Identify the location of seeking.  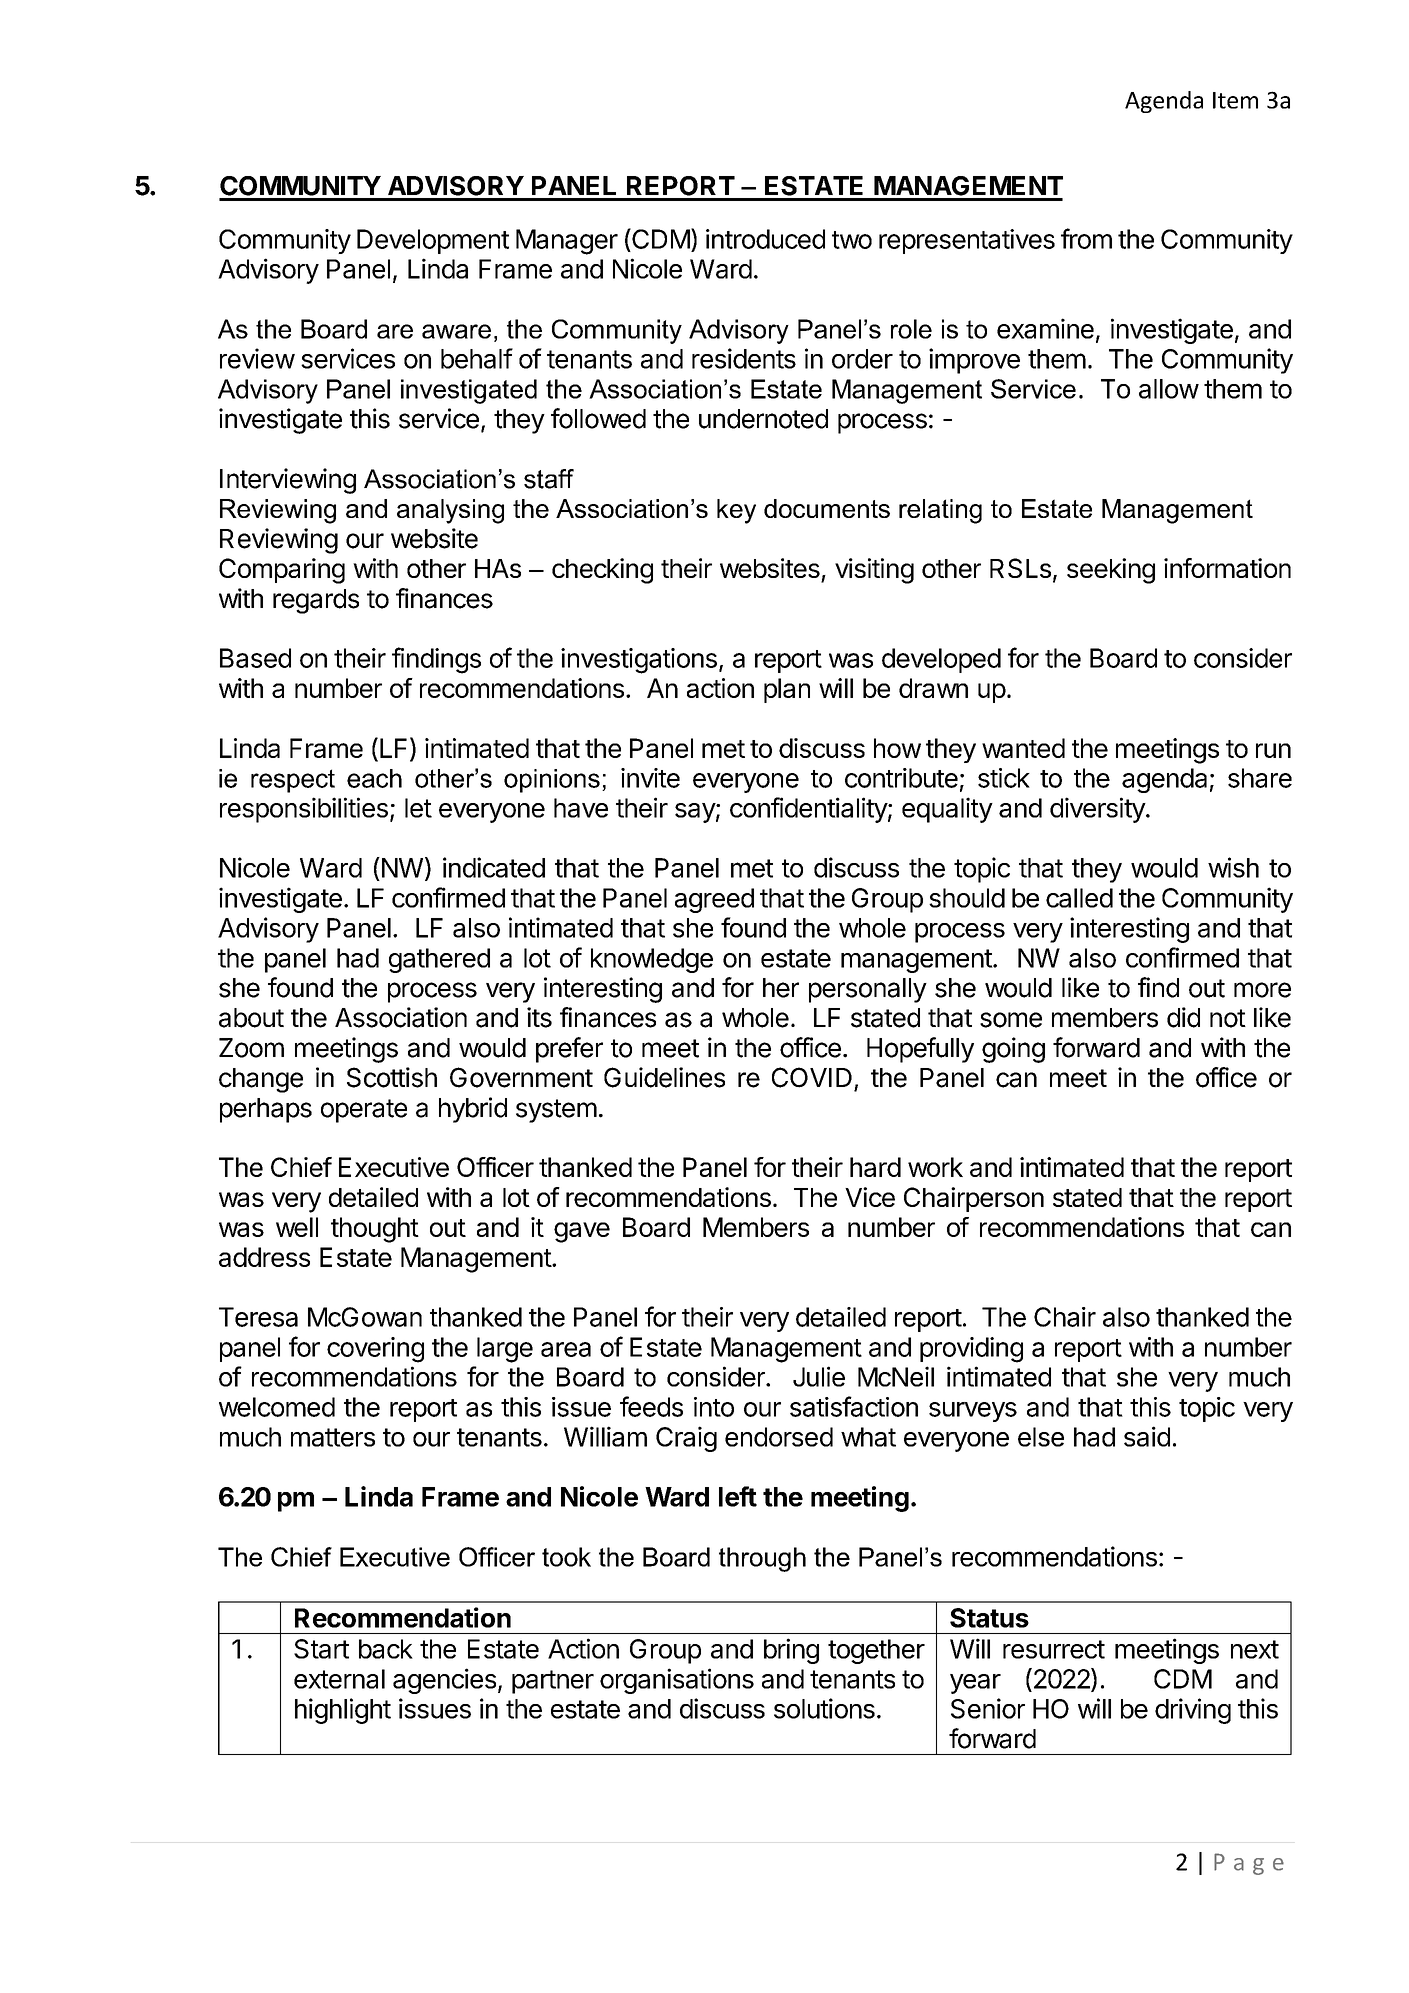
(1111, 571).
